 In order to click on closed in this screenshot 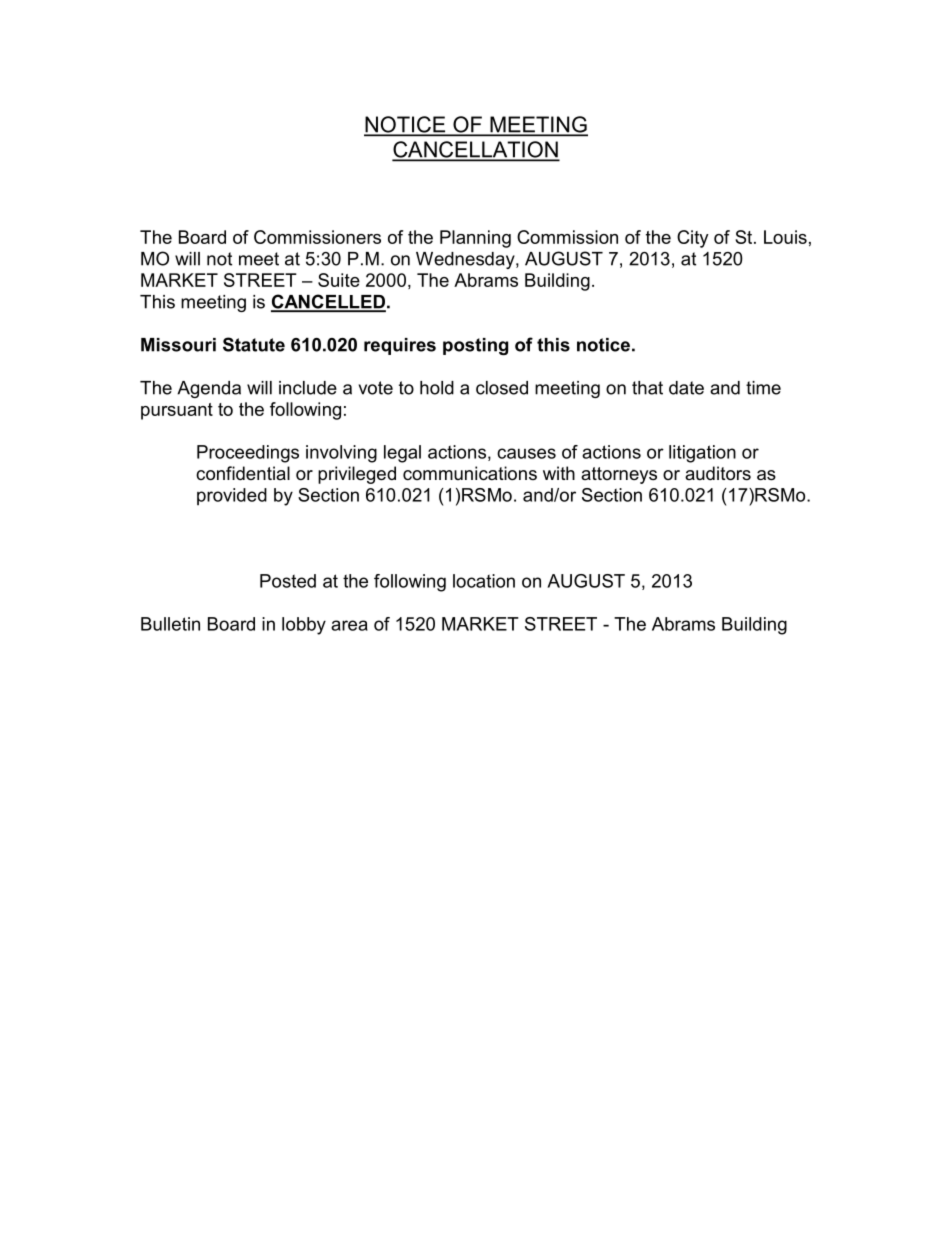, I will do `click(502, 388)`.
